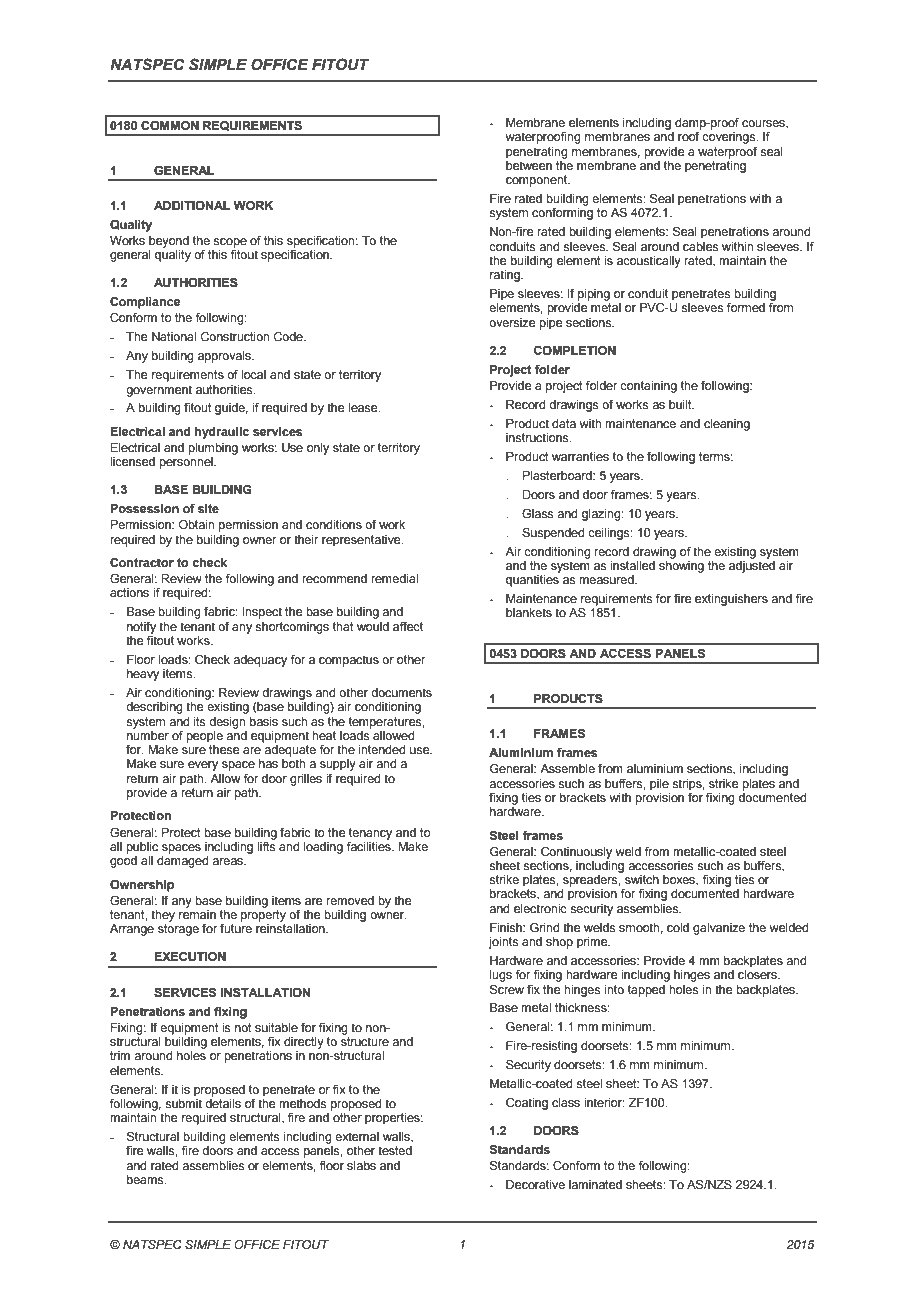 This page has width=924, height=1308. I want to click on between, so click(529, 164).
